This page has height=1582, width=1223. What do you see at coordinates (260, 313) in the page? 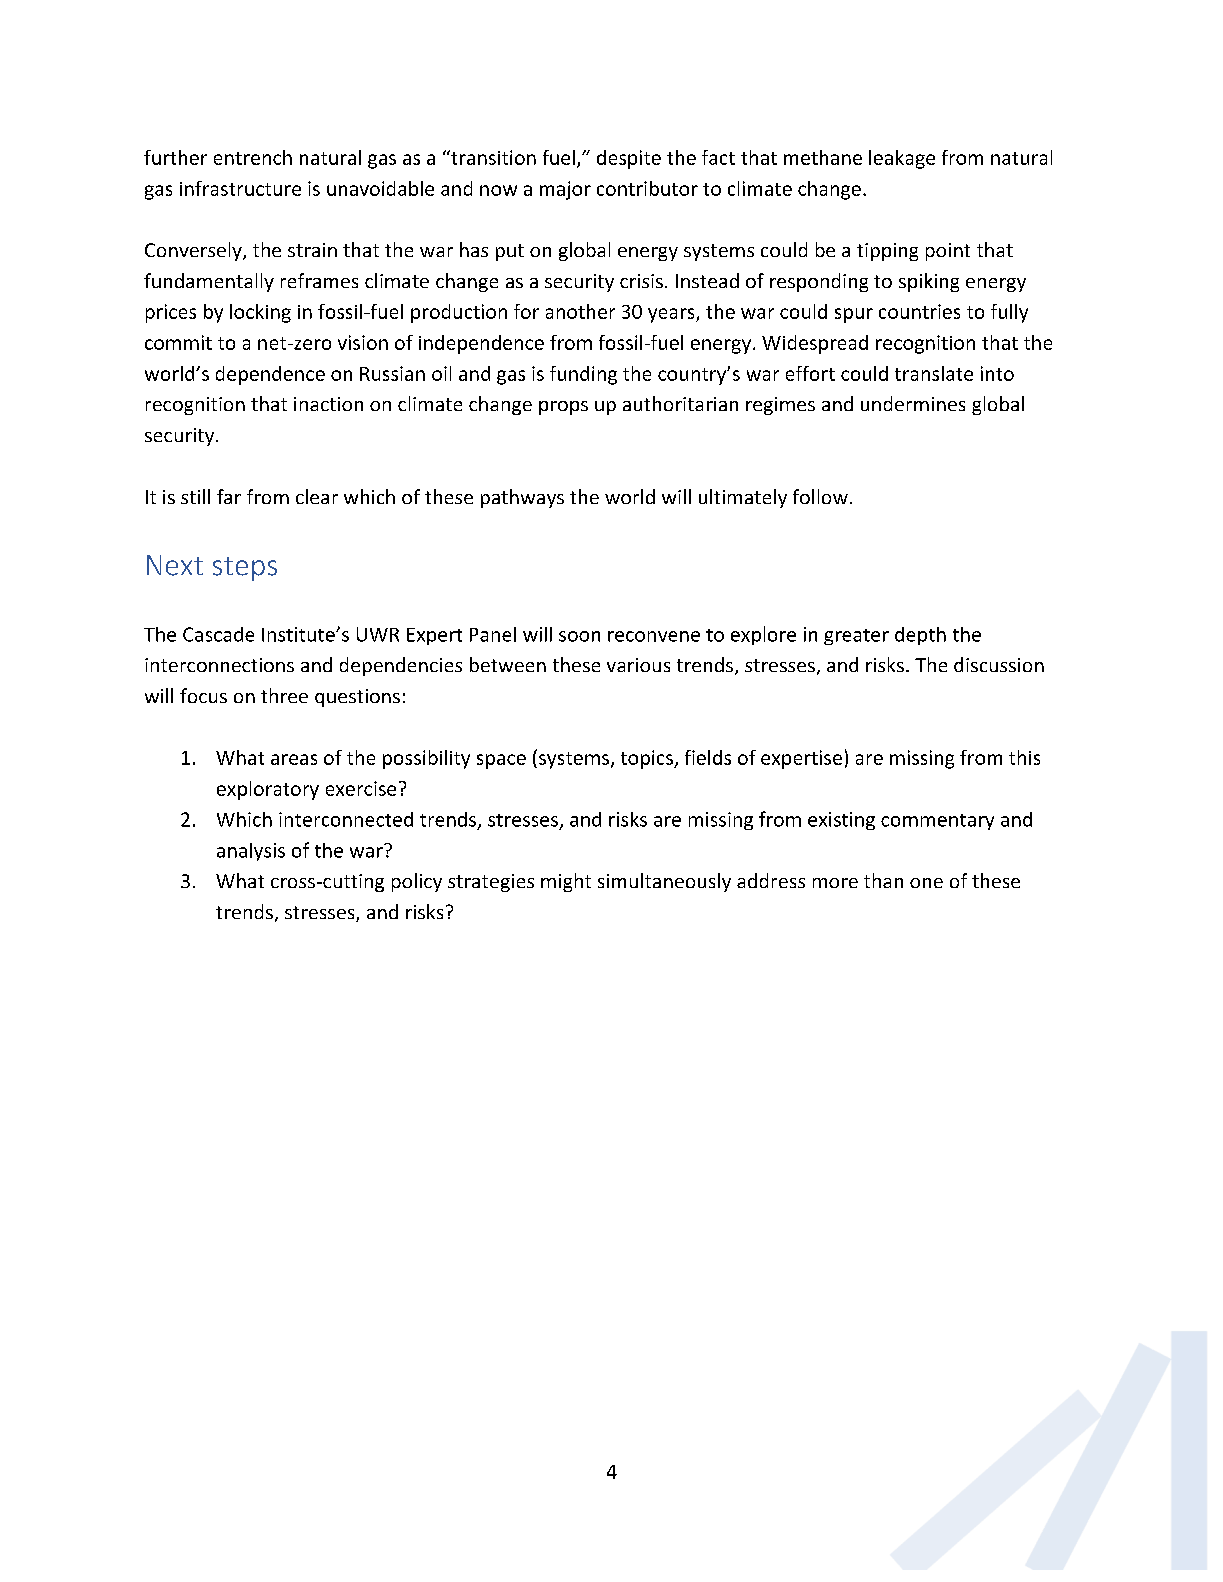
I see `locking` at bounding box center [260, 313].
